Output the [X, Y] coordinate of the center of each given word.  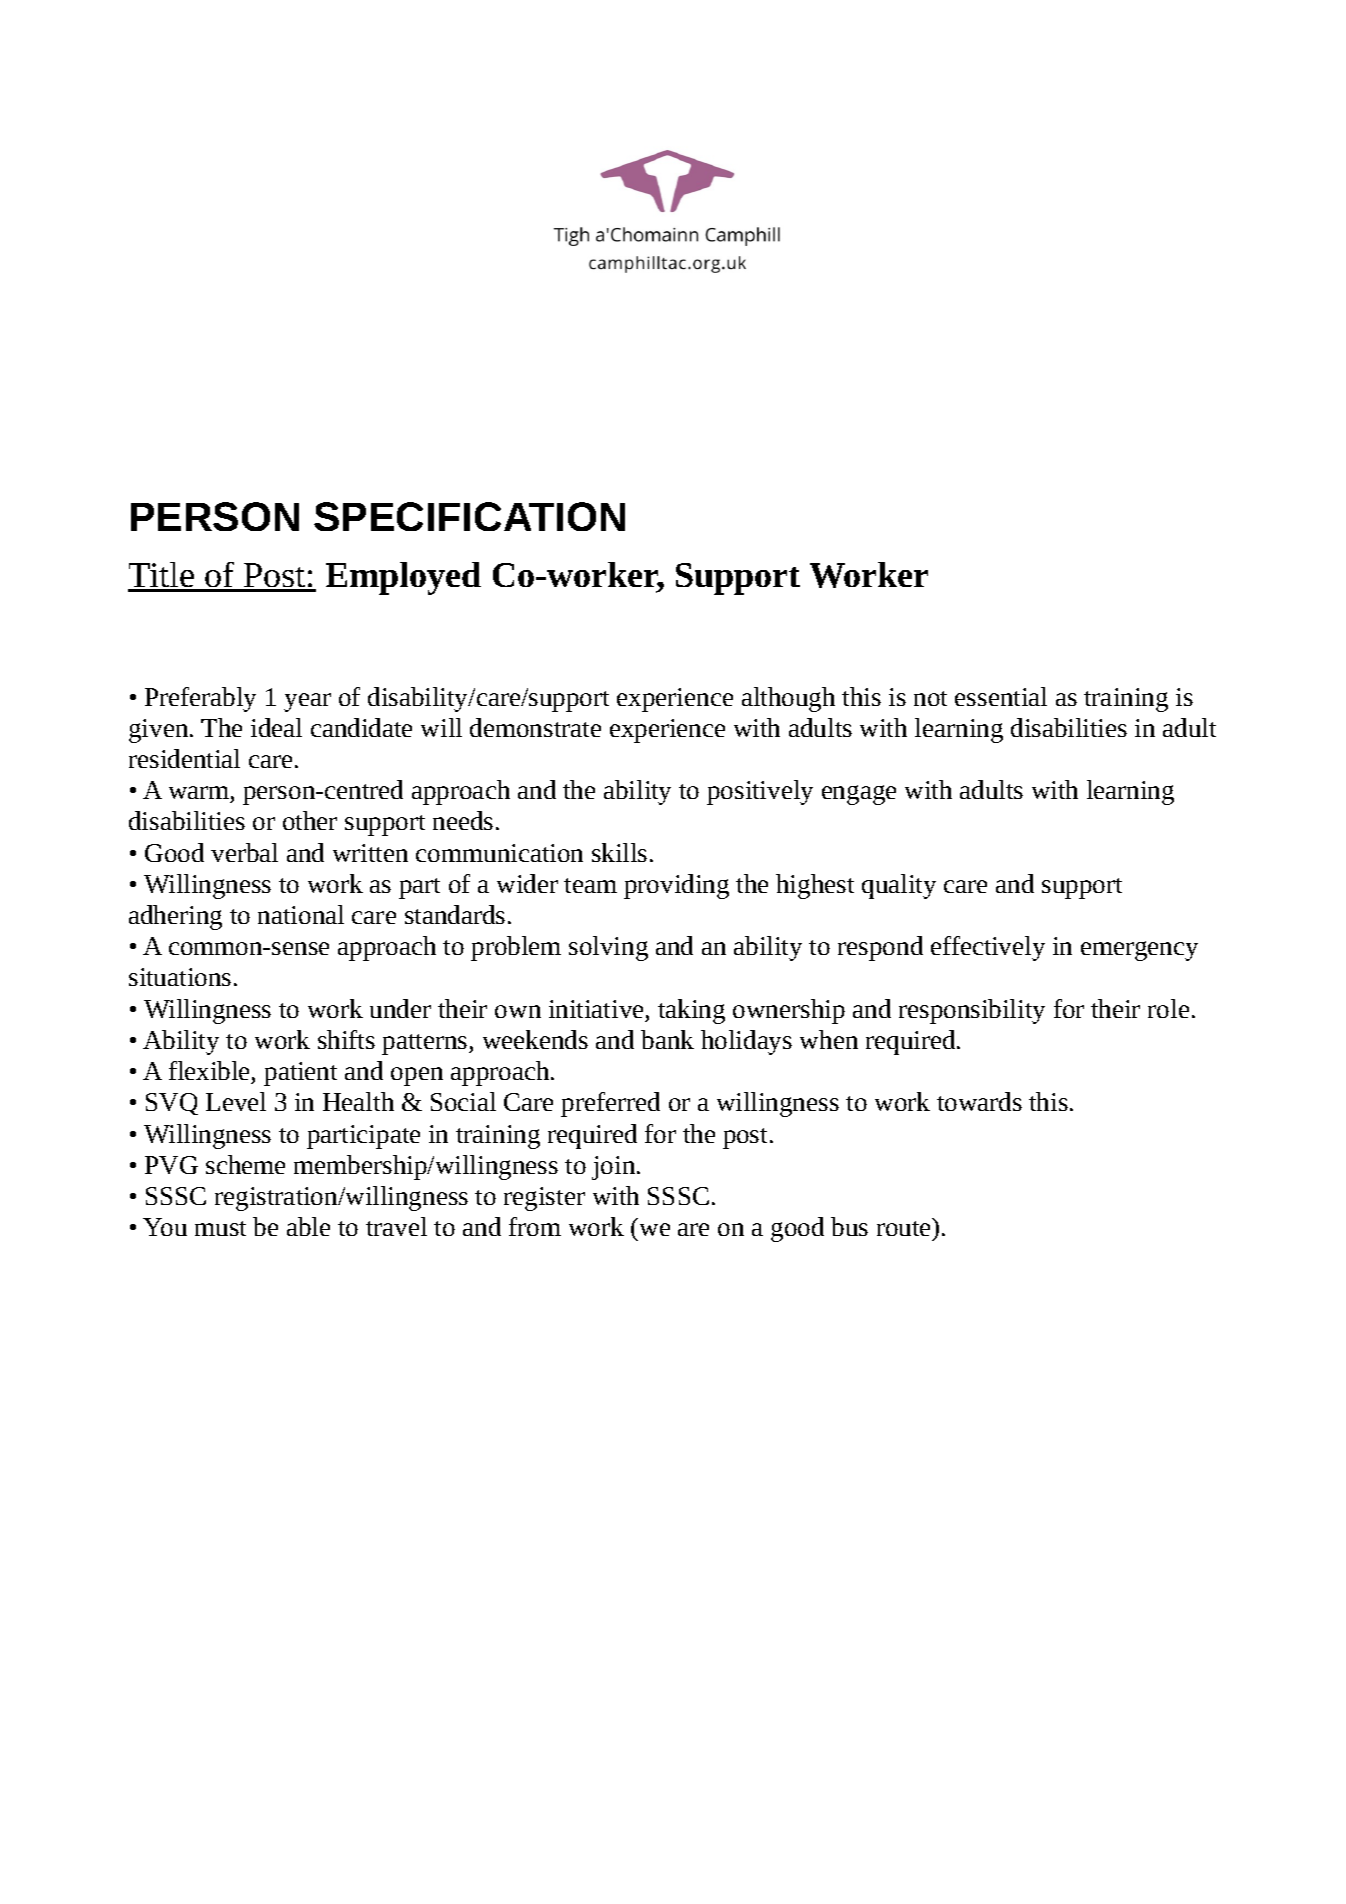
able [308, 1226]
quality [899, 886]
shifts [346, 1039]
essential [1001, 696]
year [307, 702]
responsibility [972, 1011]
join [615, 1168]
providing [676, 886]
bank [667, 1039]
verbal [244, 852]
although [788, 699]
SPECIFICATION [469, 516]
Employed [403, 578]
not [930, 698]
